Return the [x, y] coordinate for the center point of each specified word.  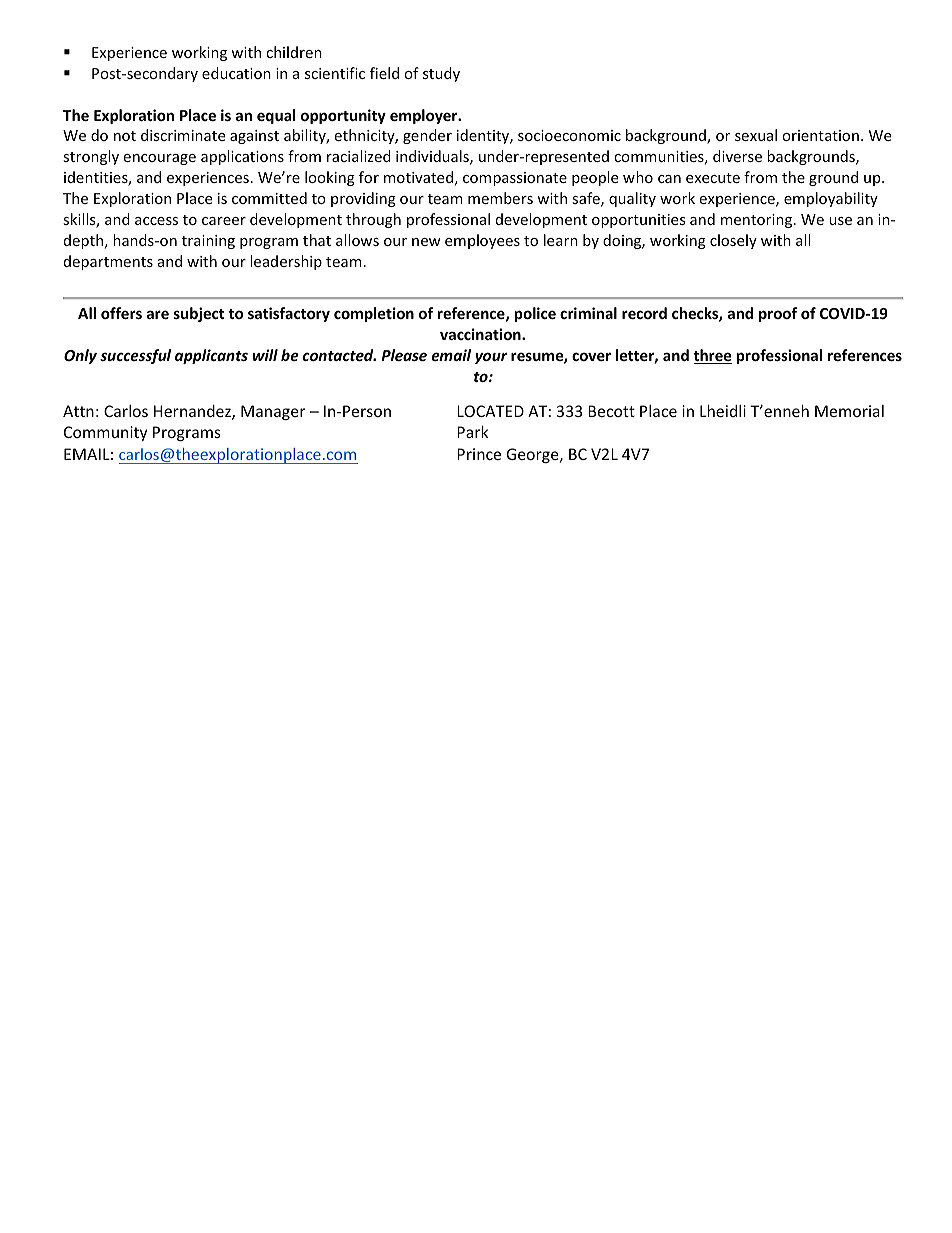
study [441, 74]
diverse [737, 156]
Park [472, 432]
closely [733, 241]
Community [105, 433]
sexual [756, 135]
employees [482, 241]
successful [135, 356]
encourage [159, 159]
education [236, 73]
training [208, 242]
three [712, 356]
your [491, 358]
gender [427, 136]
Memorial [849, 411]
